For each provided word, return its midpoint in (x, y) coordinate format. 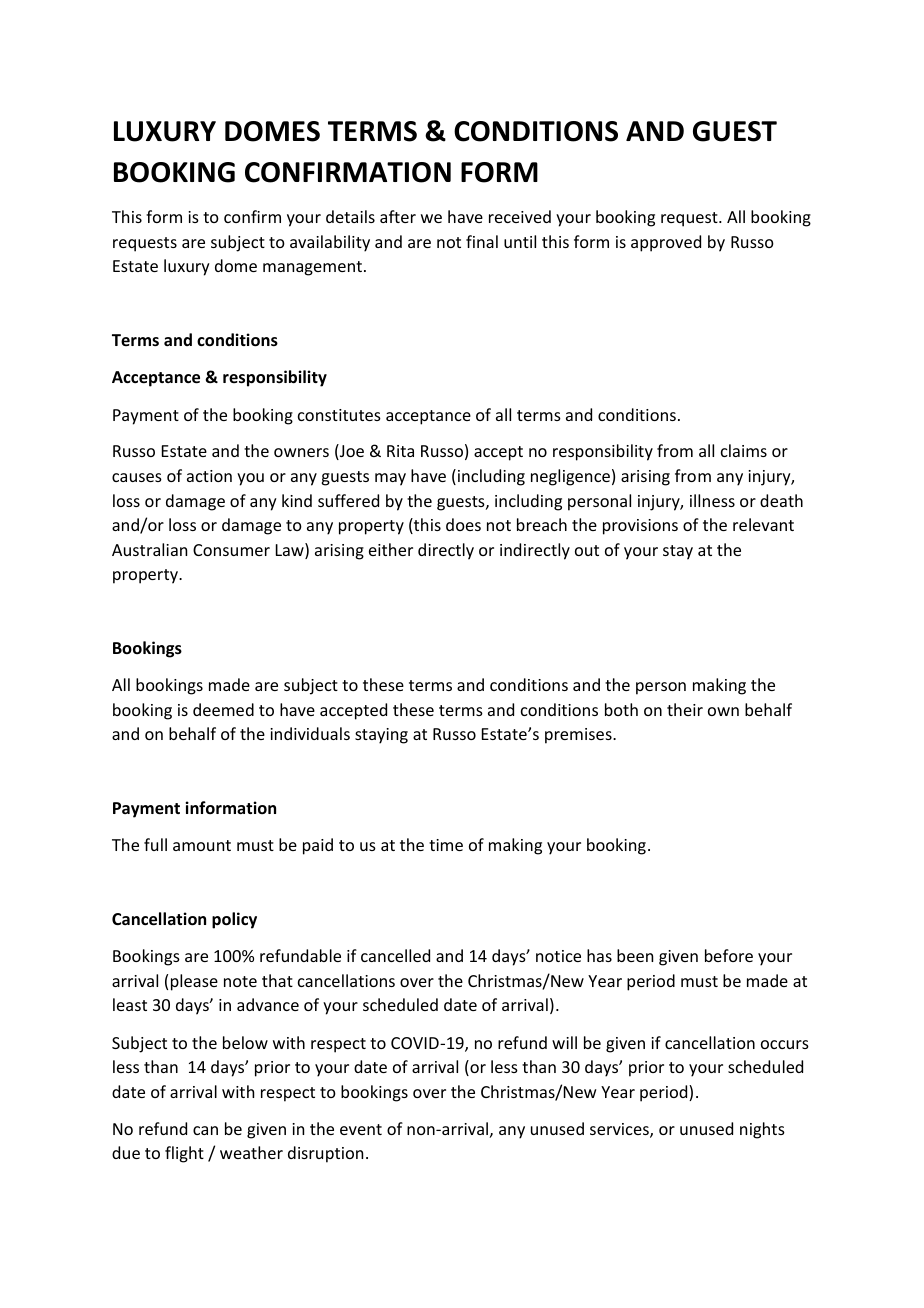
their (685, 709)
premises (579, 736)
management (314, 268)
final (482, 241)
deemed (223, 709)
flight (184, 1154)
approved (666, 243)
